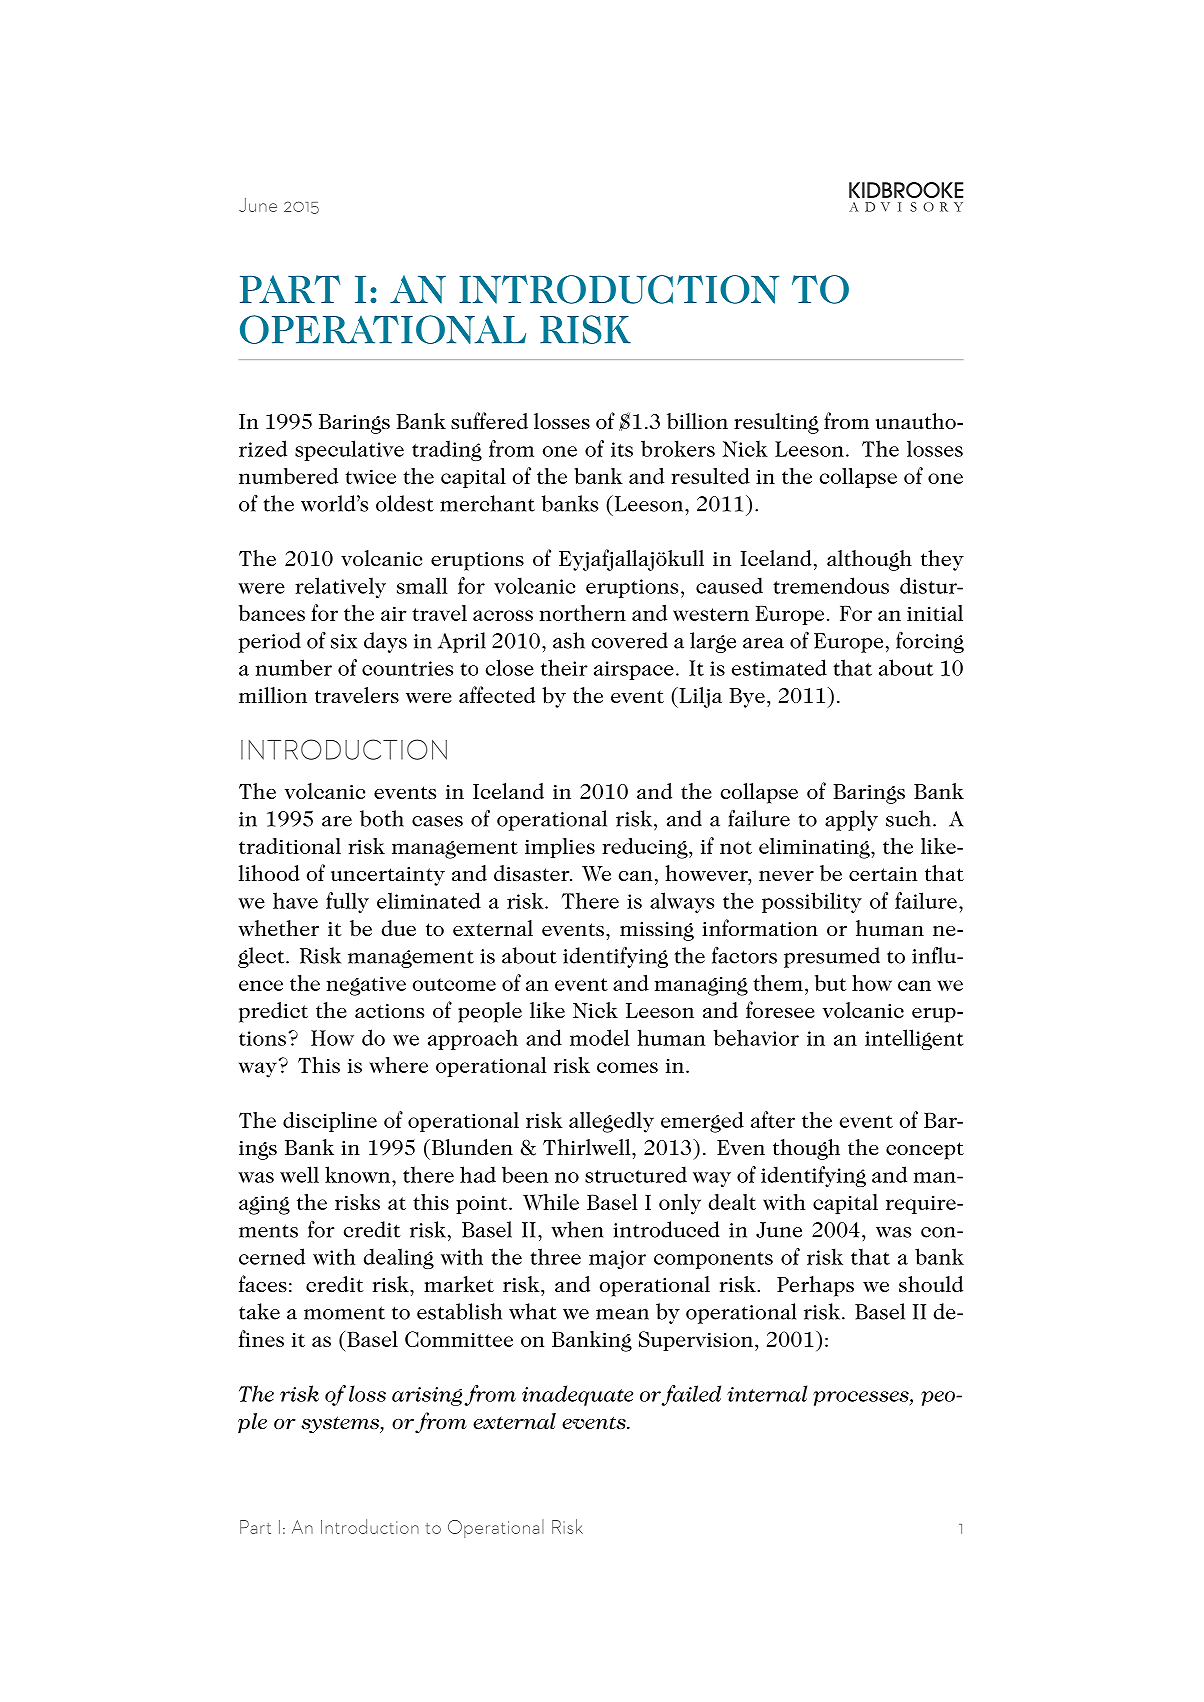 The width and height of the image is (1204, 1702). I want to click on systems, so click(341, 1425).
